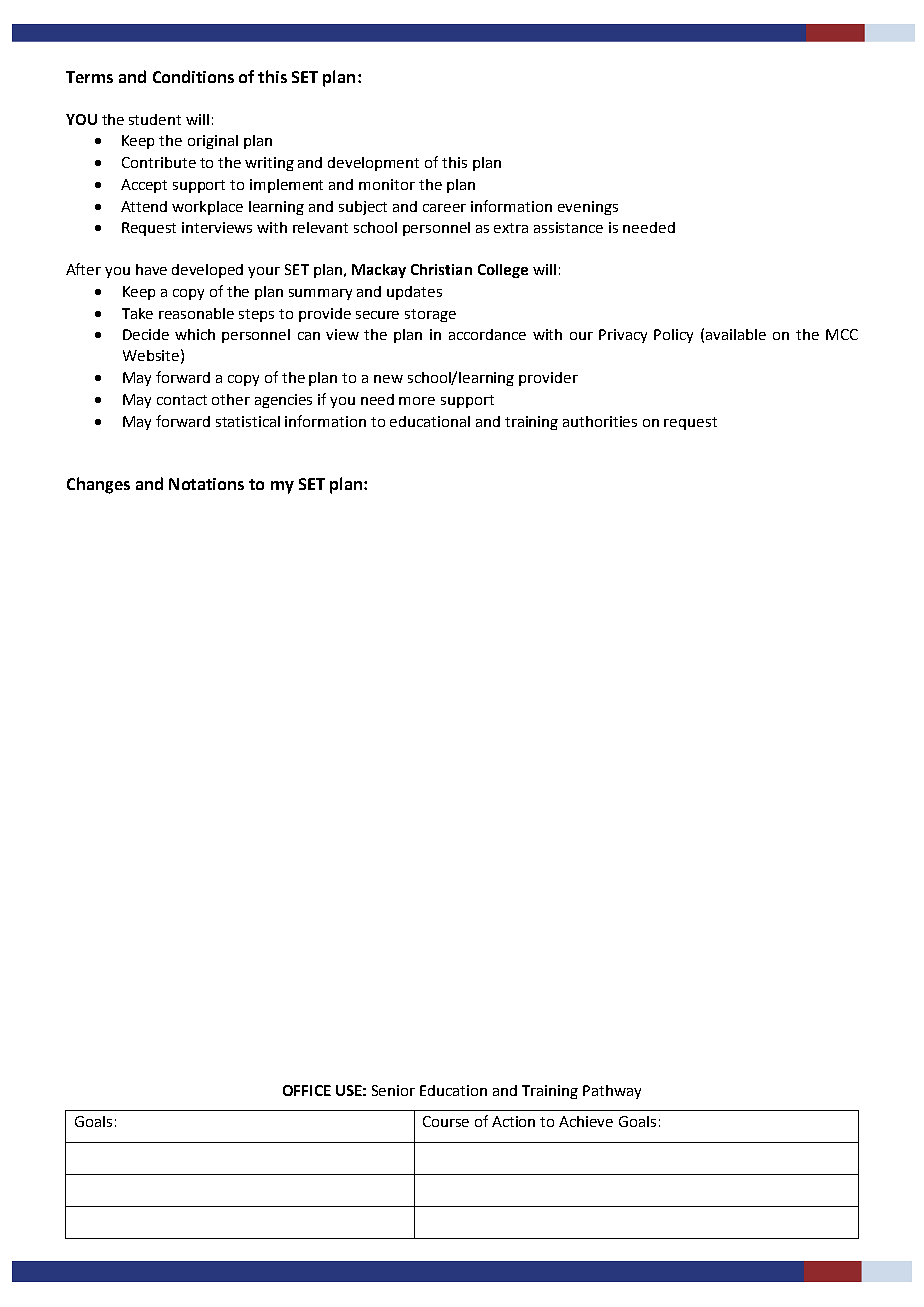  I want to click on evenings, so click(588, 208).
